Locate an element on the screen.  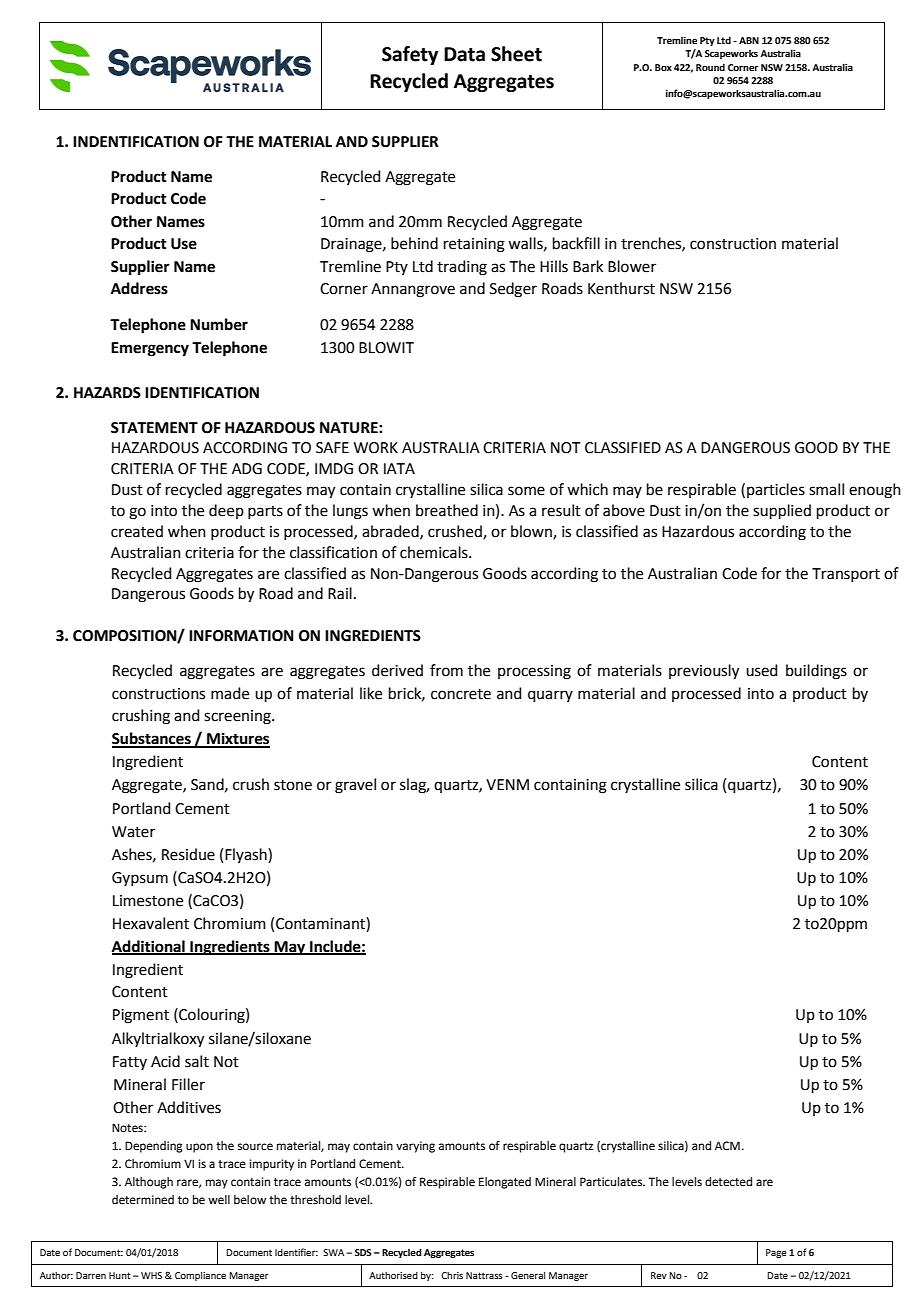
used is located at coordinates (762, 670).
